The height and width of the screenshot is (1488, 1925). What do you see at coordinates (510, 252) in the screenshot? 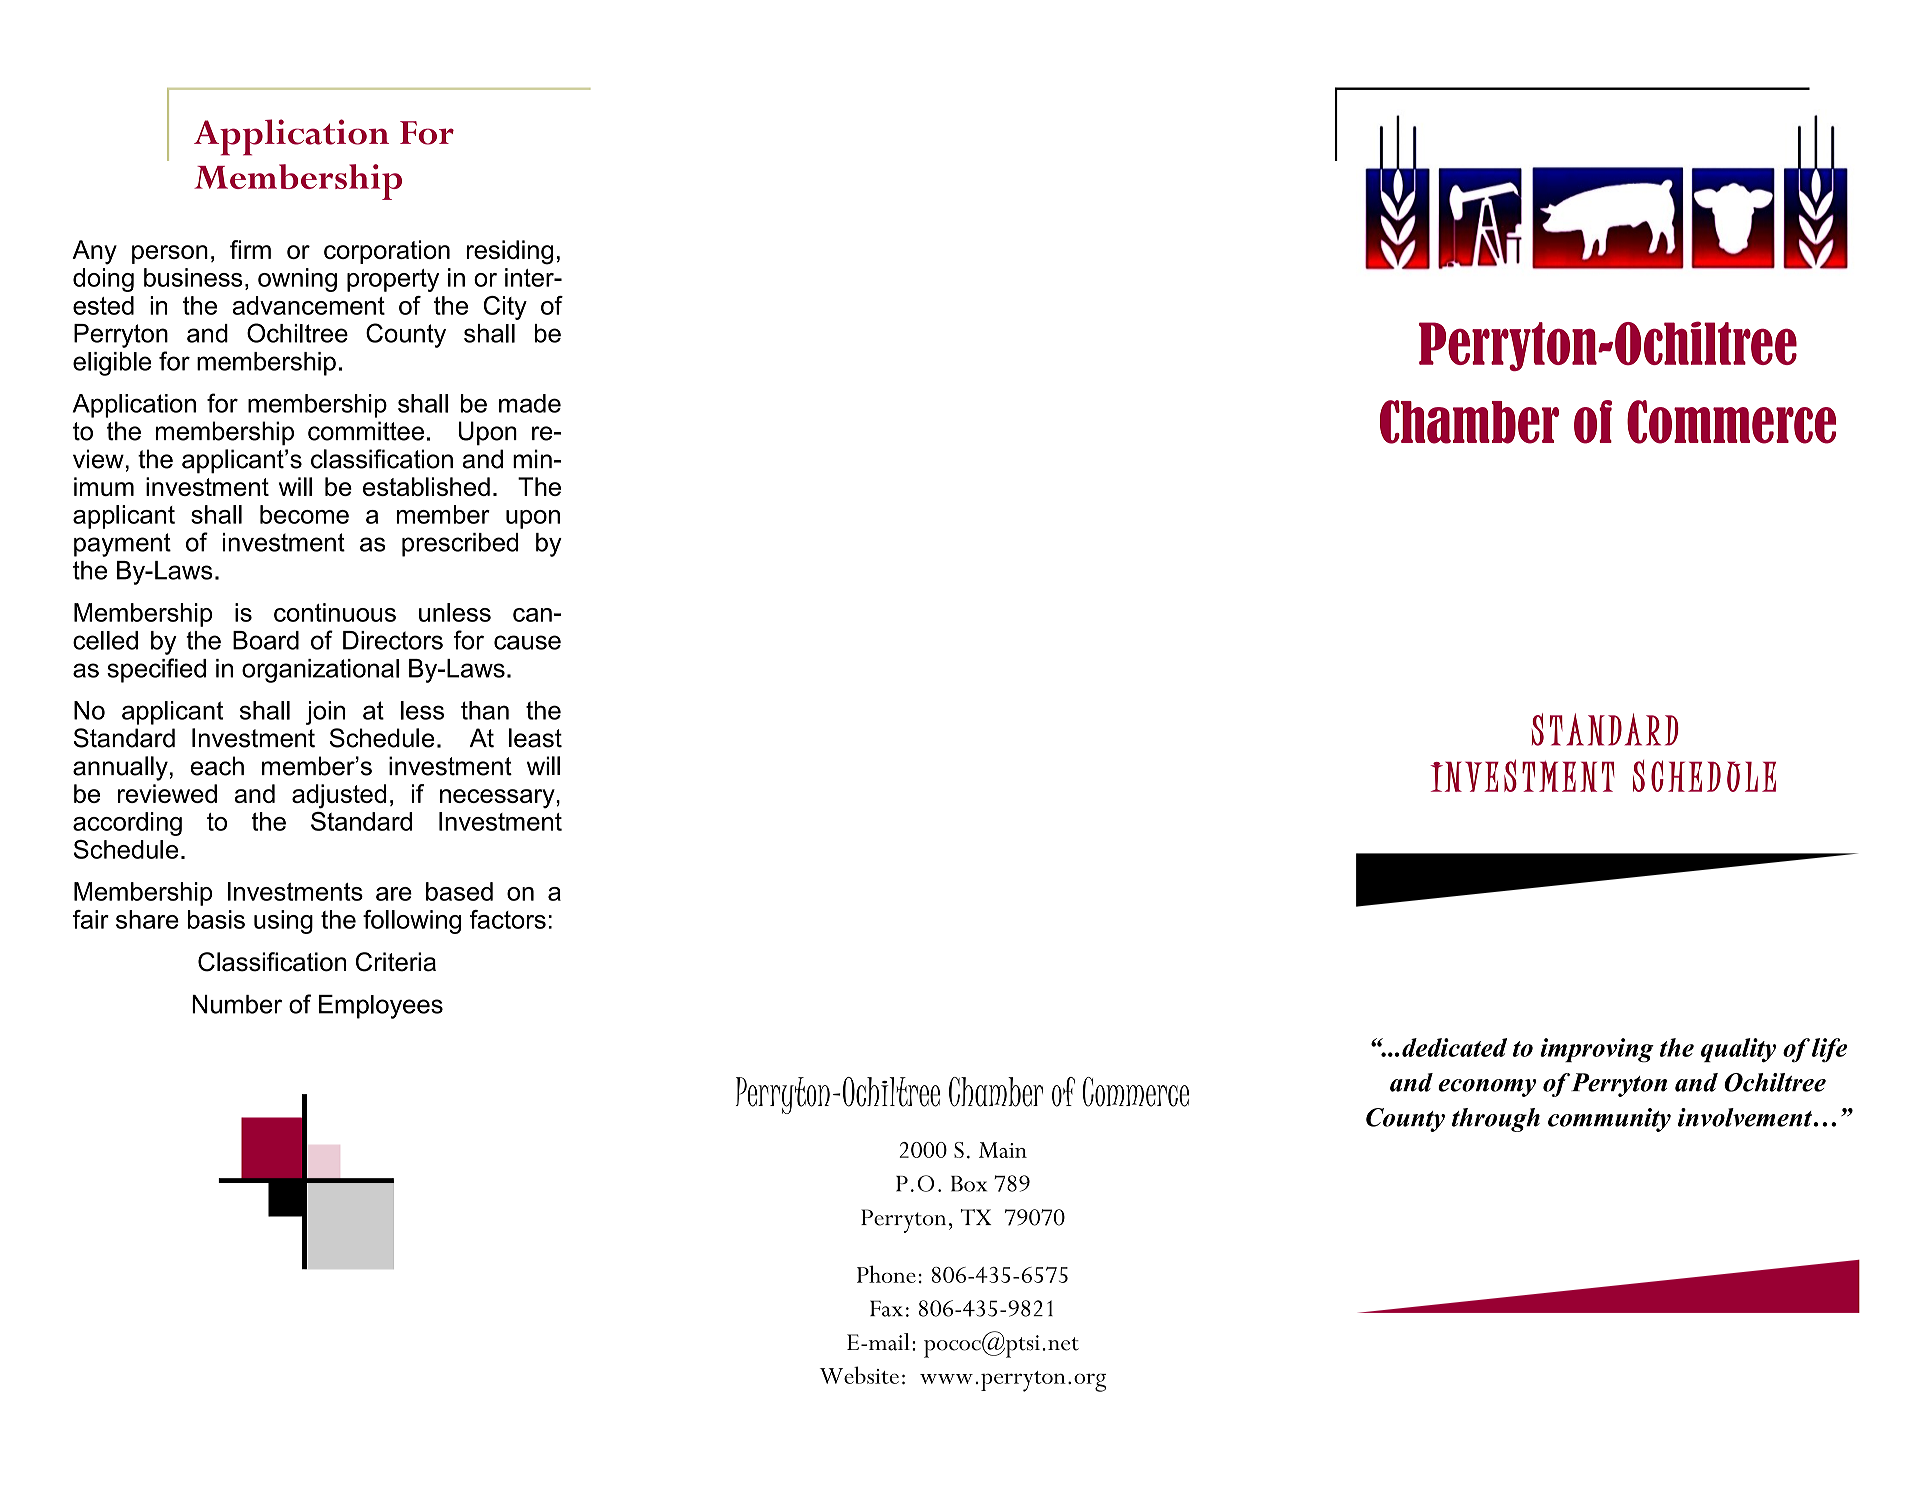
I see `residing` at bounding box center [510, 252].
